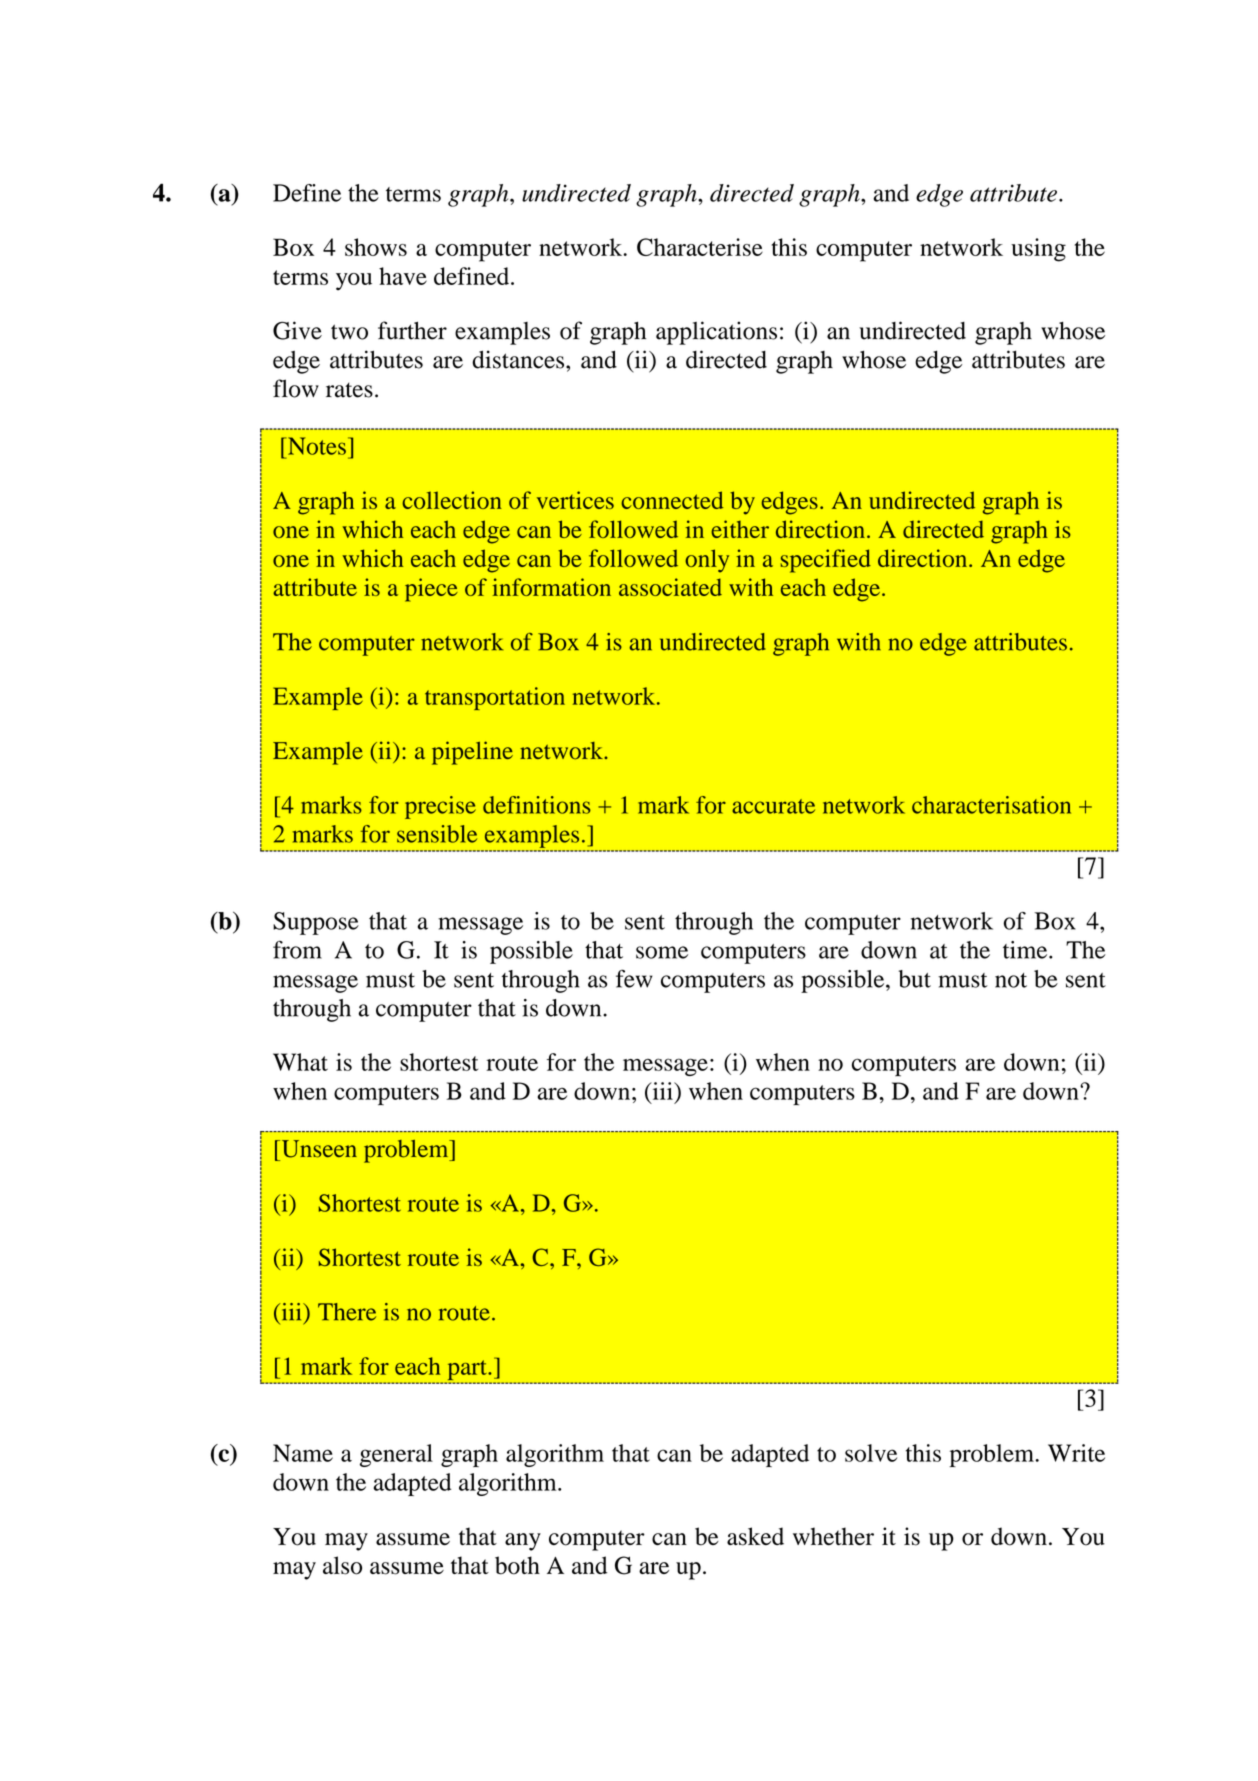  I want to click on using, so click(1038, 250).
